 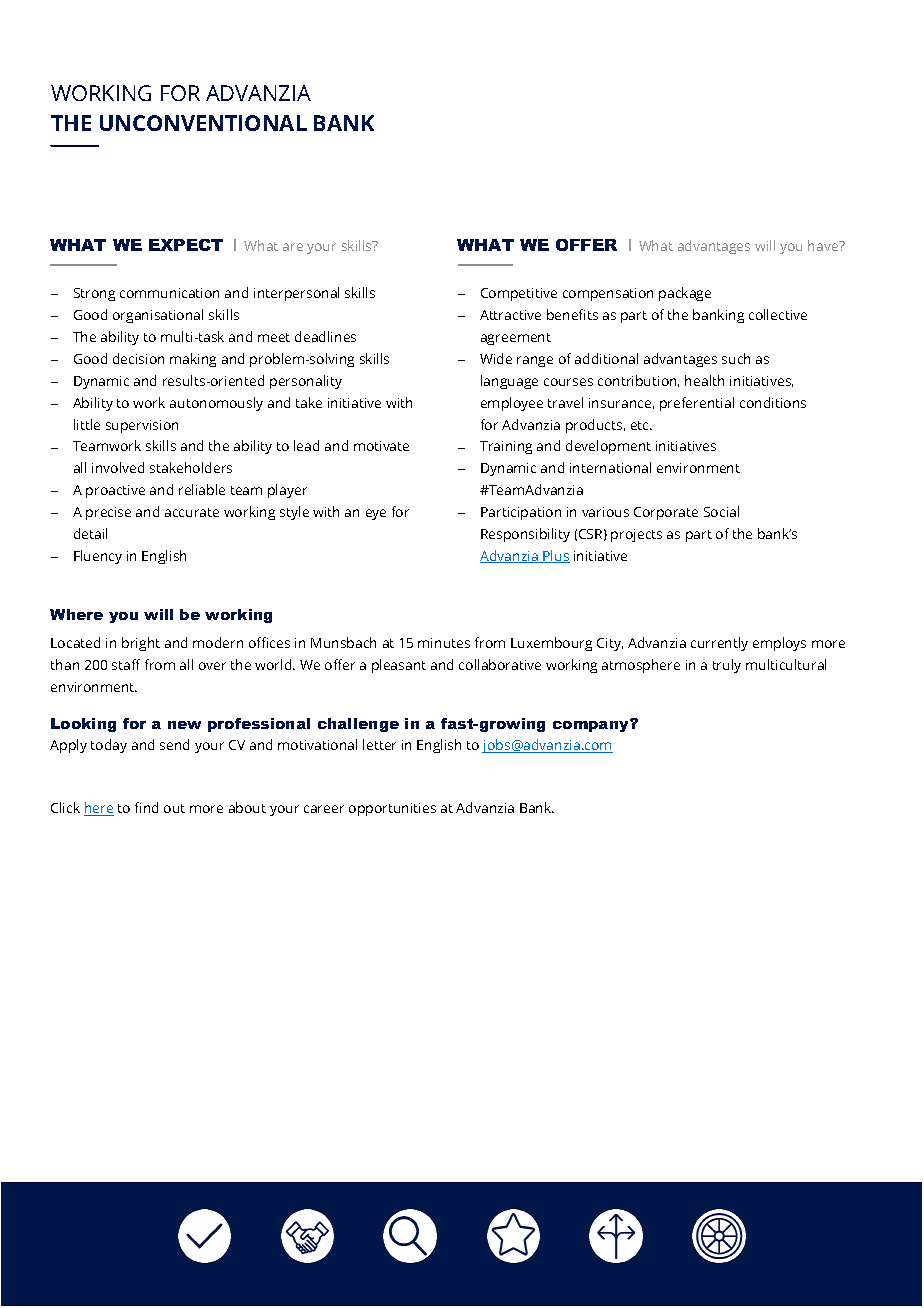 What do you see at coordinates (721, 511) in the screenshot?
I see `Social` at bounding box center [721, 511].
